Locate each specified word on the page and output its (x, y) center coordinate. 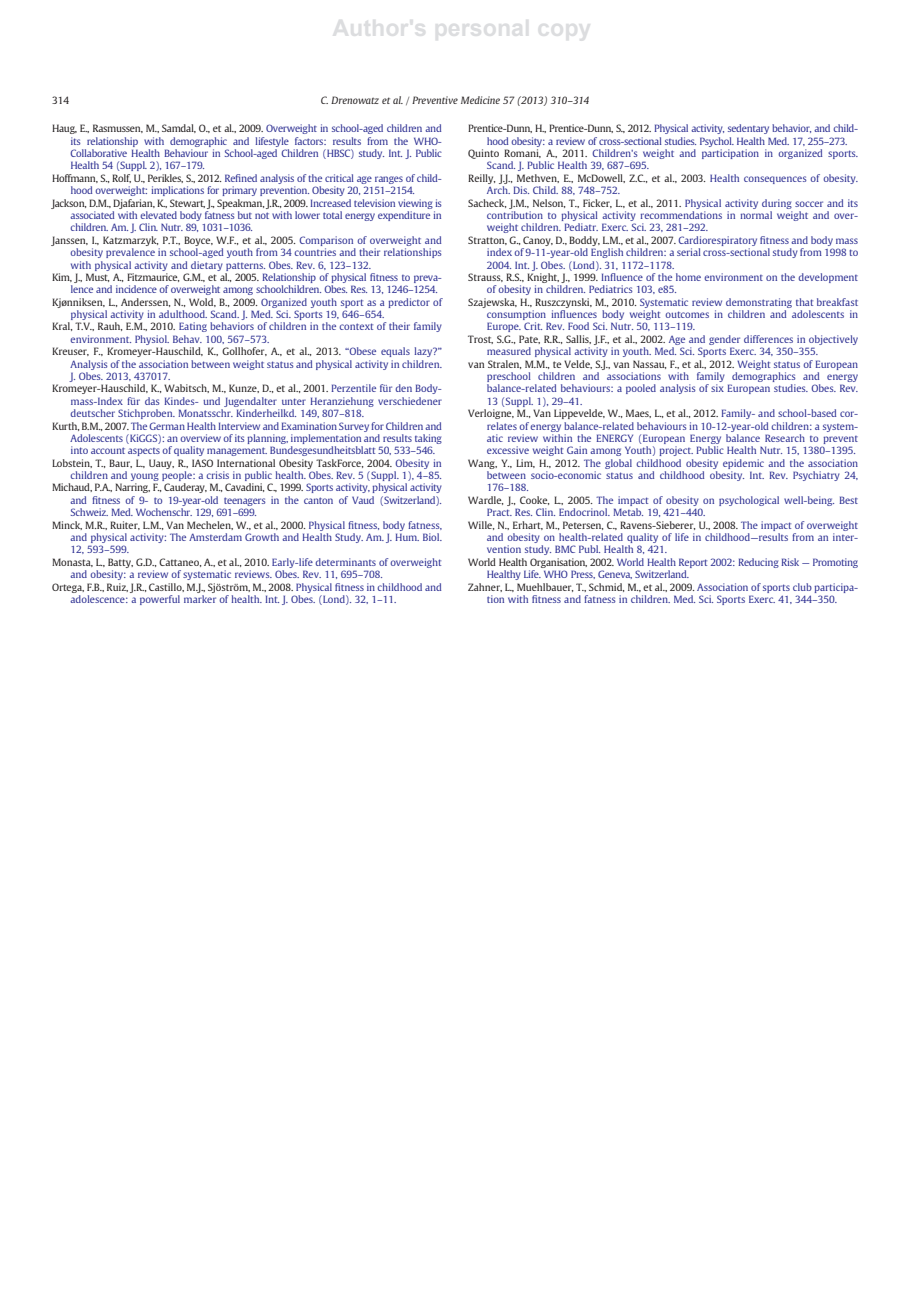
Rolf (121, 178)
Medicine (480, 100)
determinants (345, 562)
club (802, 587)
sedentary (748, 129)
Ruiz (117, 587)
